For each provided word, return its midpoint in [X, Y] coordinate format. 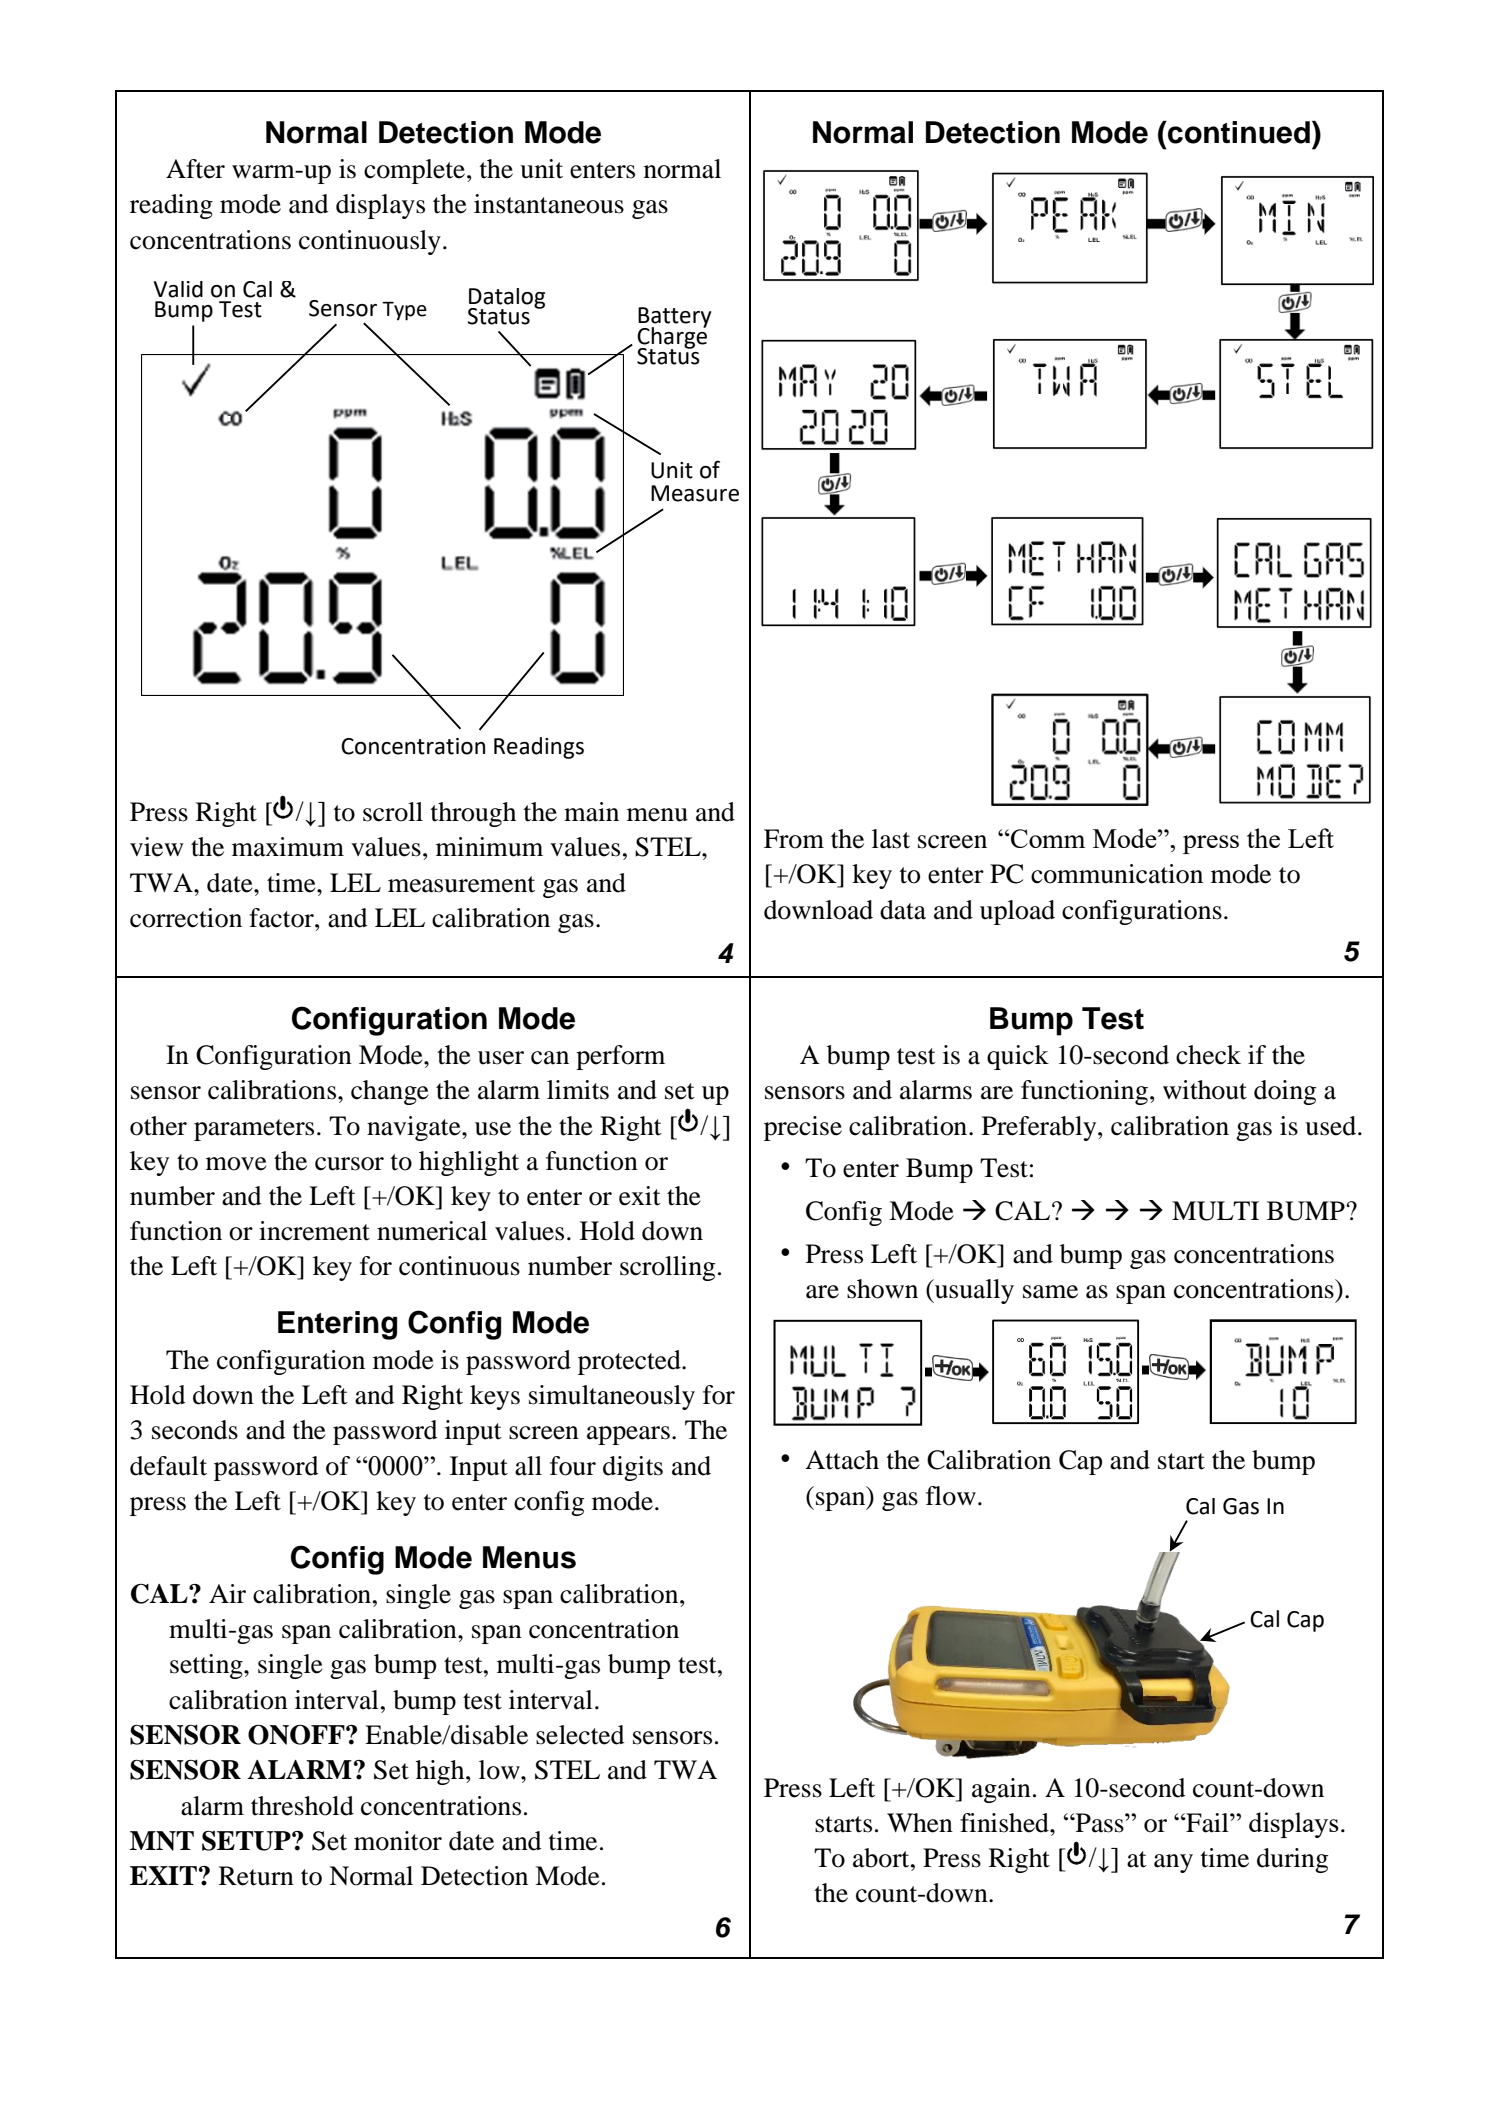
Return [256, 1876]
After [195, 169]
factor [282, 918]
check [1208, 1055]
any [1173, 1863]
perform [620, 1057]
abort [882, 1858]
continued [1238, 132]
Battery [675, 318]
